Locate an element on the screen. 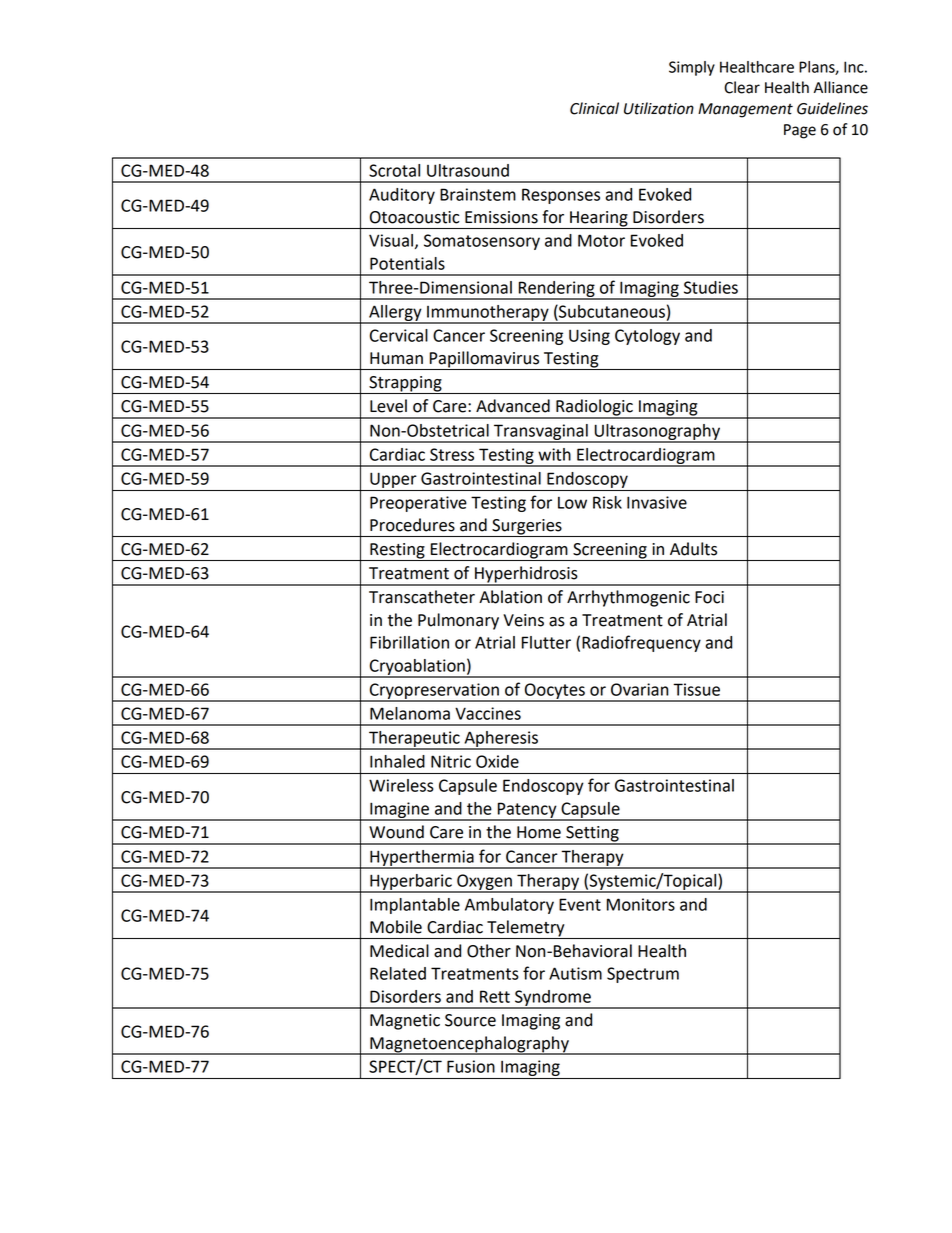  Stress is located at coordinates (452, 454).
